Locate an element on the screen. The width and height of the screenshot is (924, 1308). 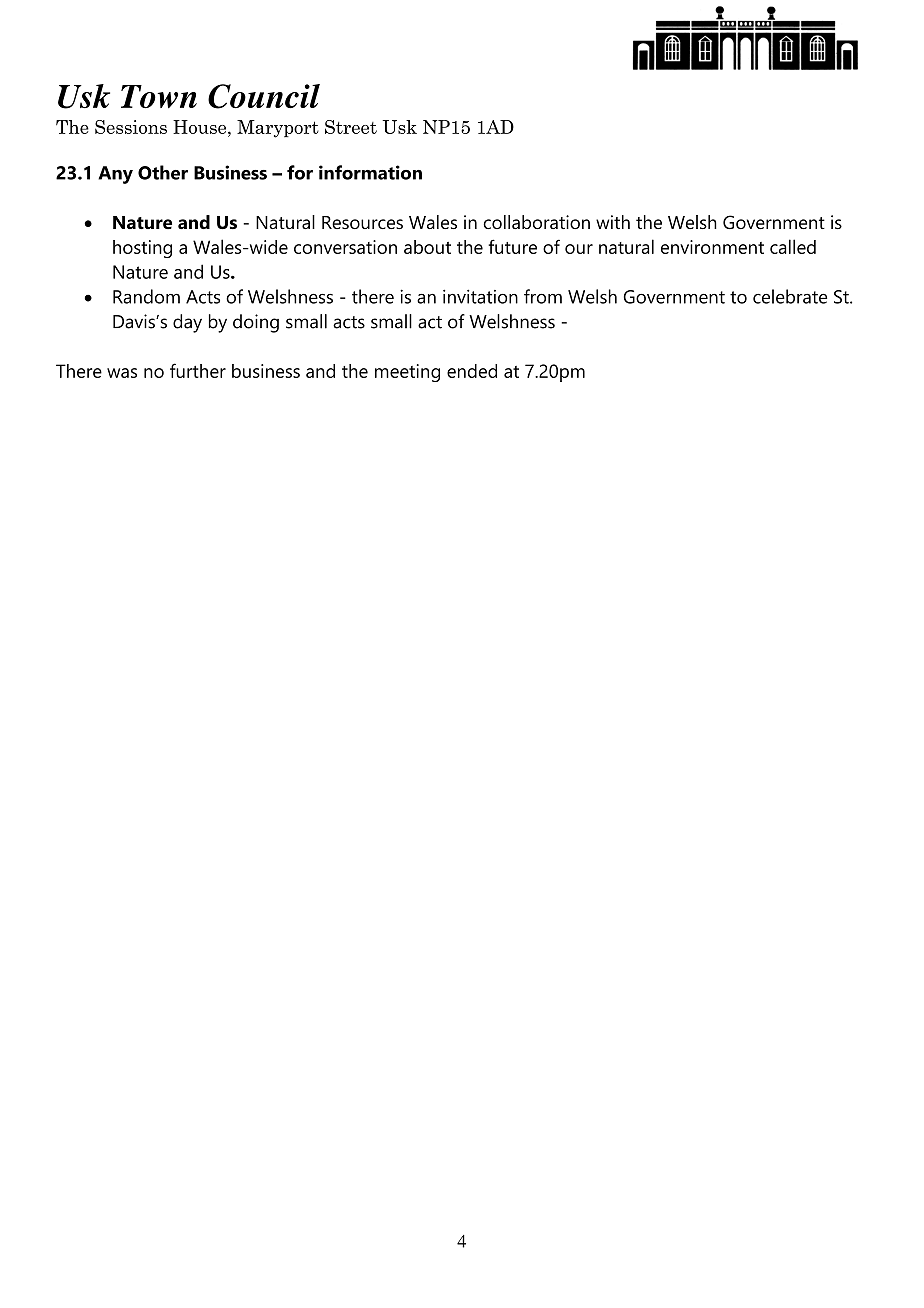
Council is located at coordinates (264, 96).
